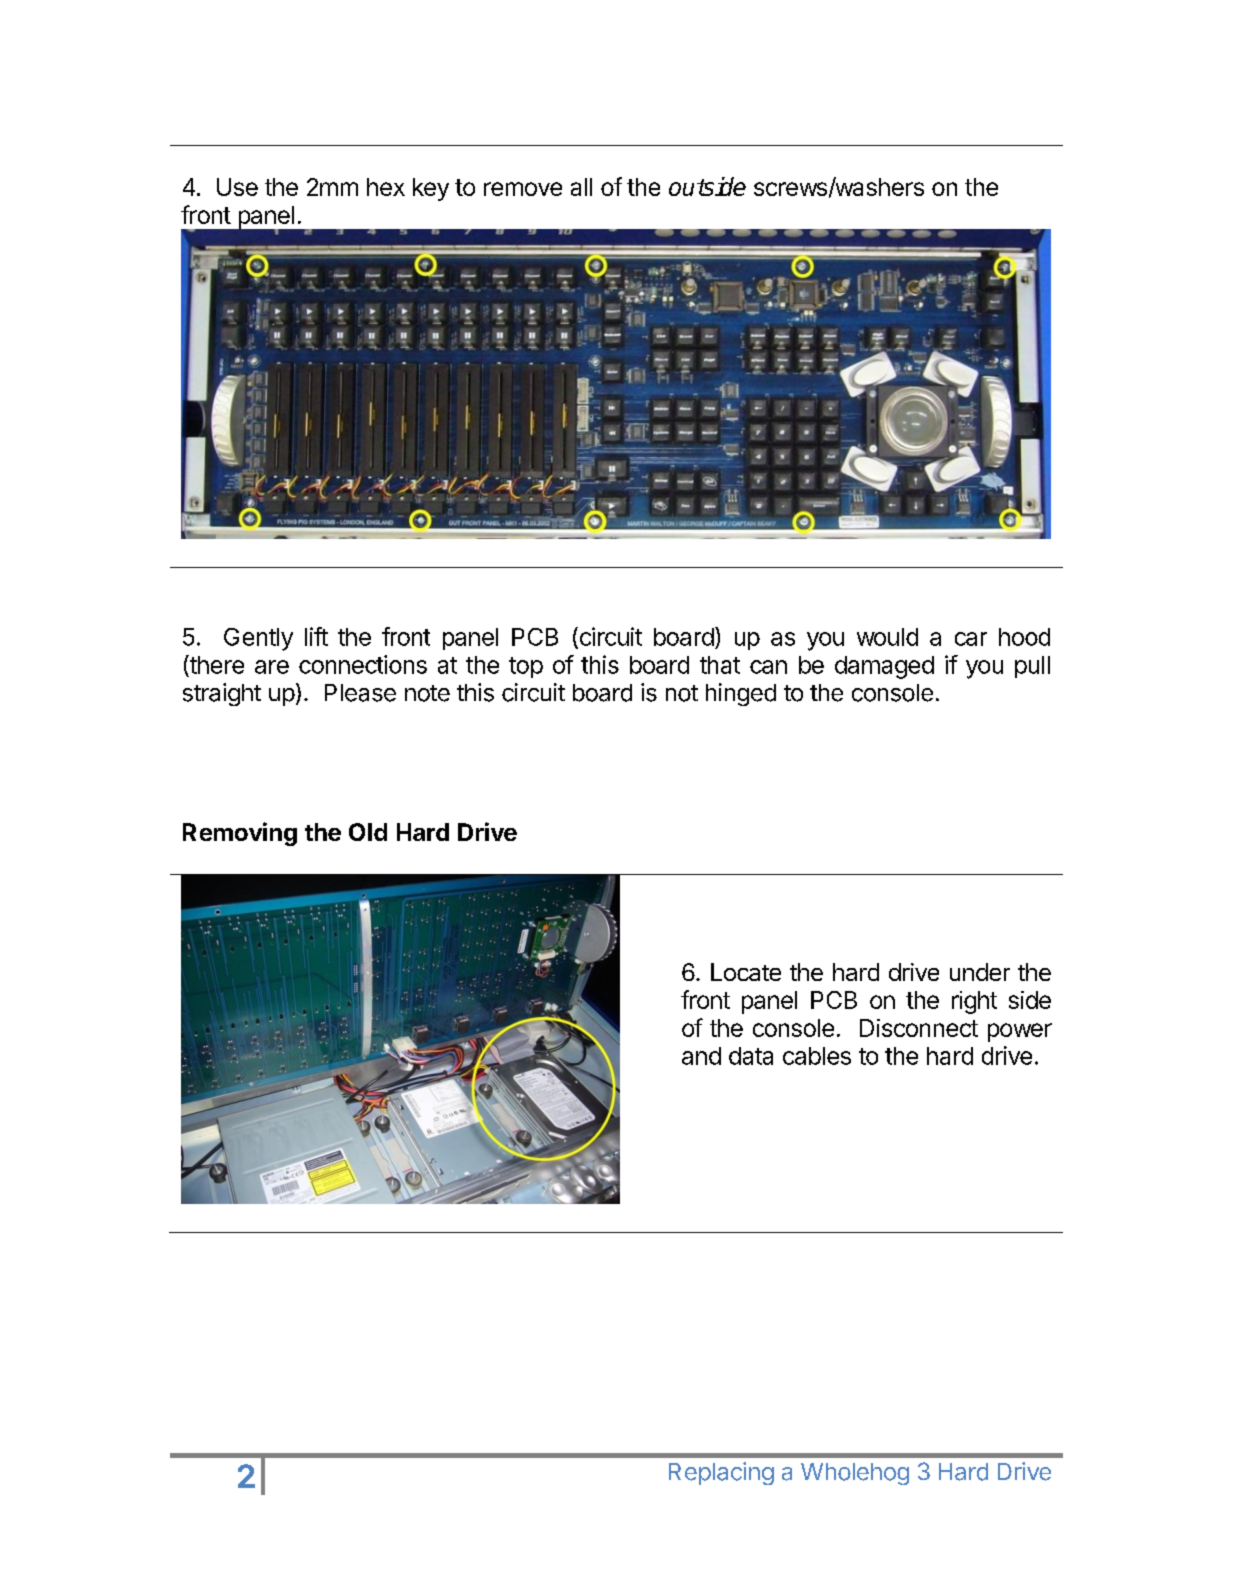  What do you see at coordinates (751, 1056) in the page?
I see `data` at bounding box center [751, 1056].
